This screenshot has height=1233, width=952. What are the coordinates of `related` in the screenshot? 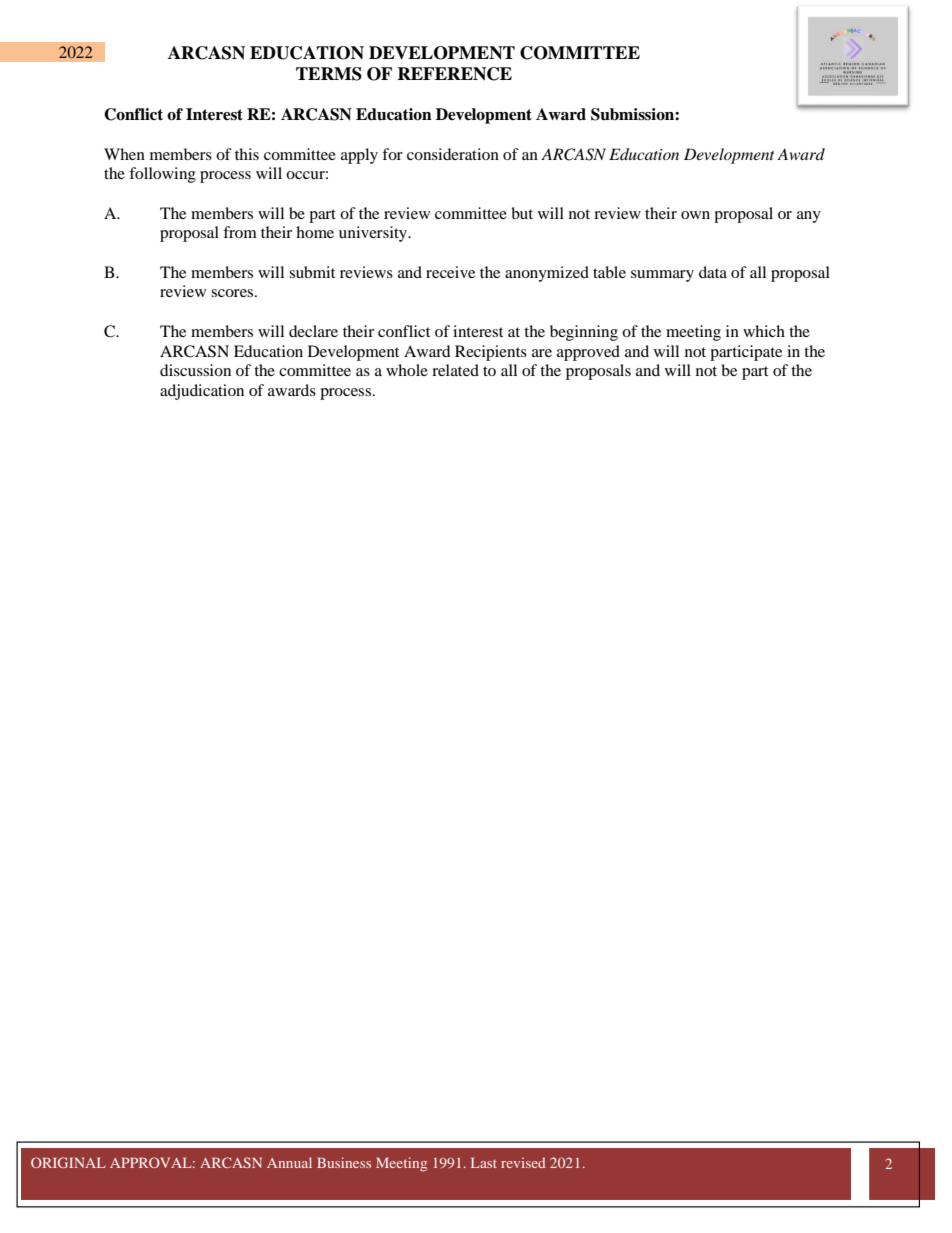 It's located at (455, 370).
